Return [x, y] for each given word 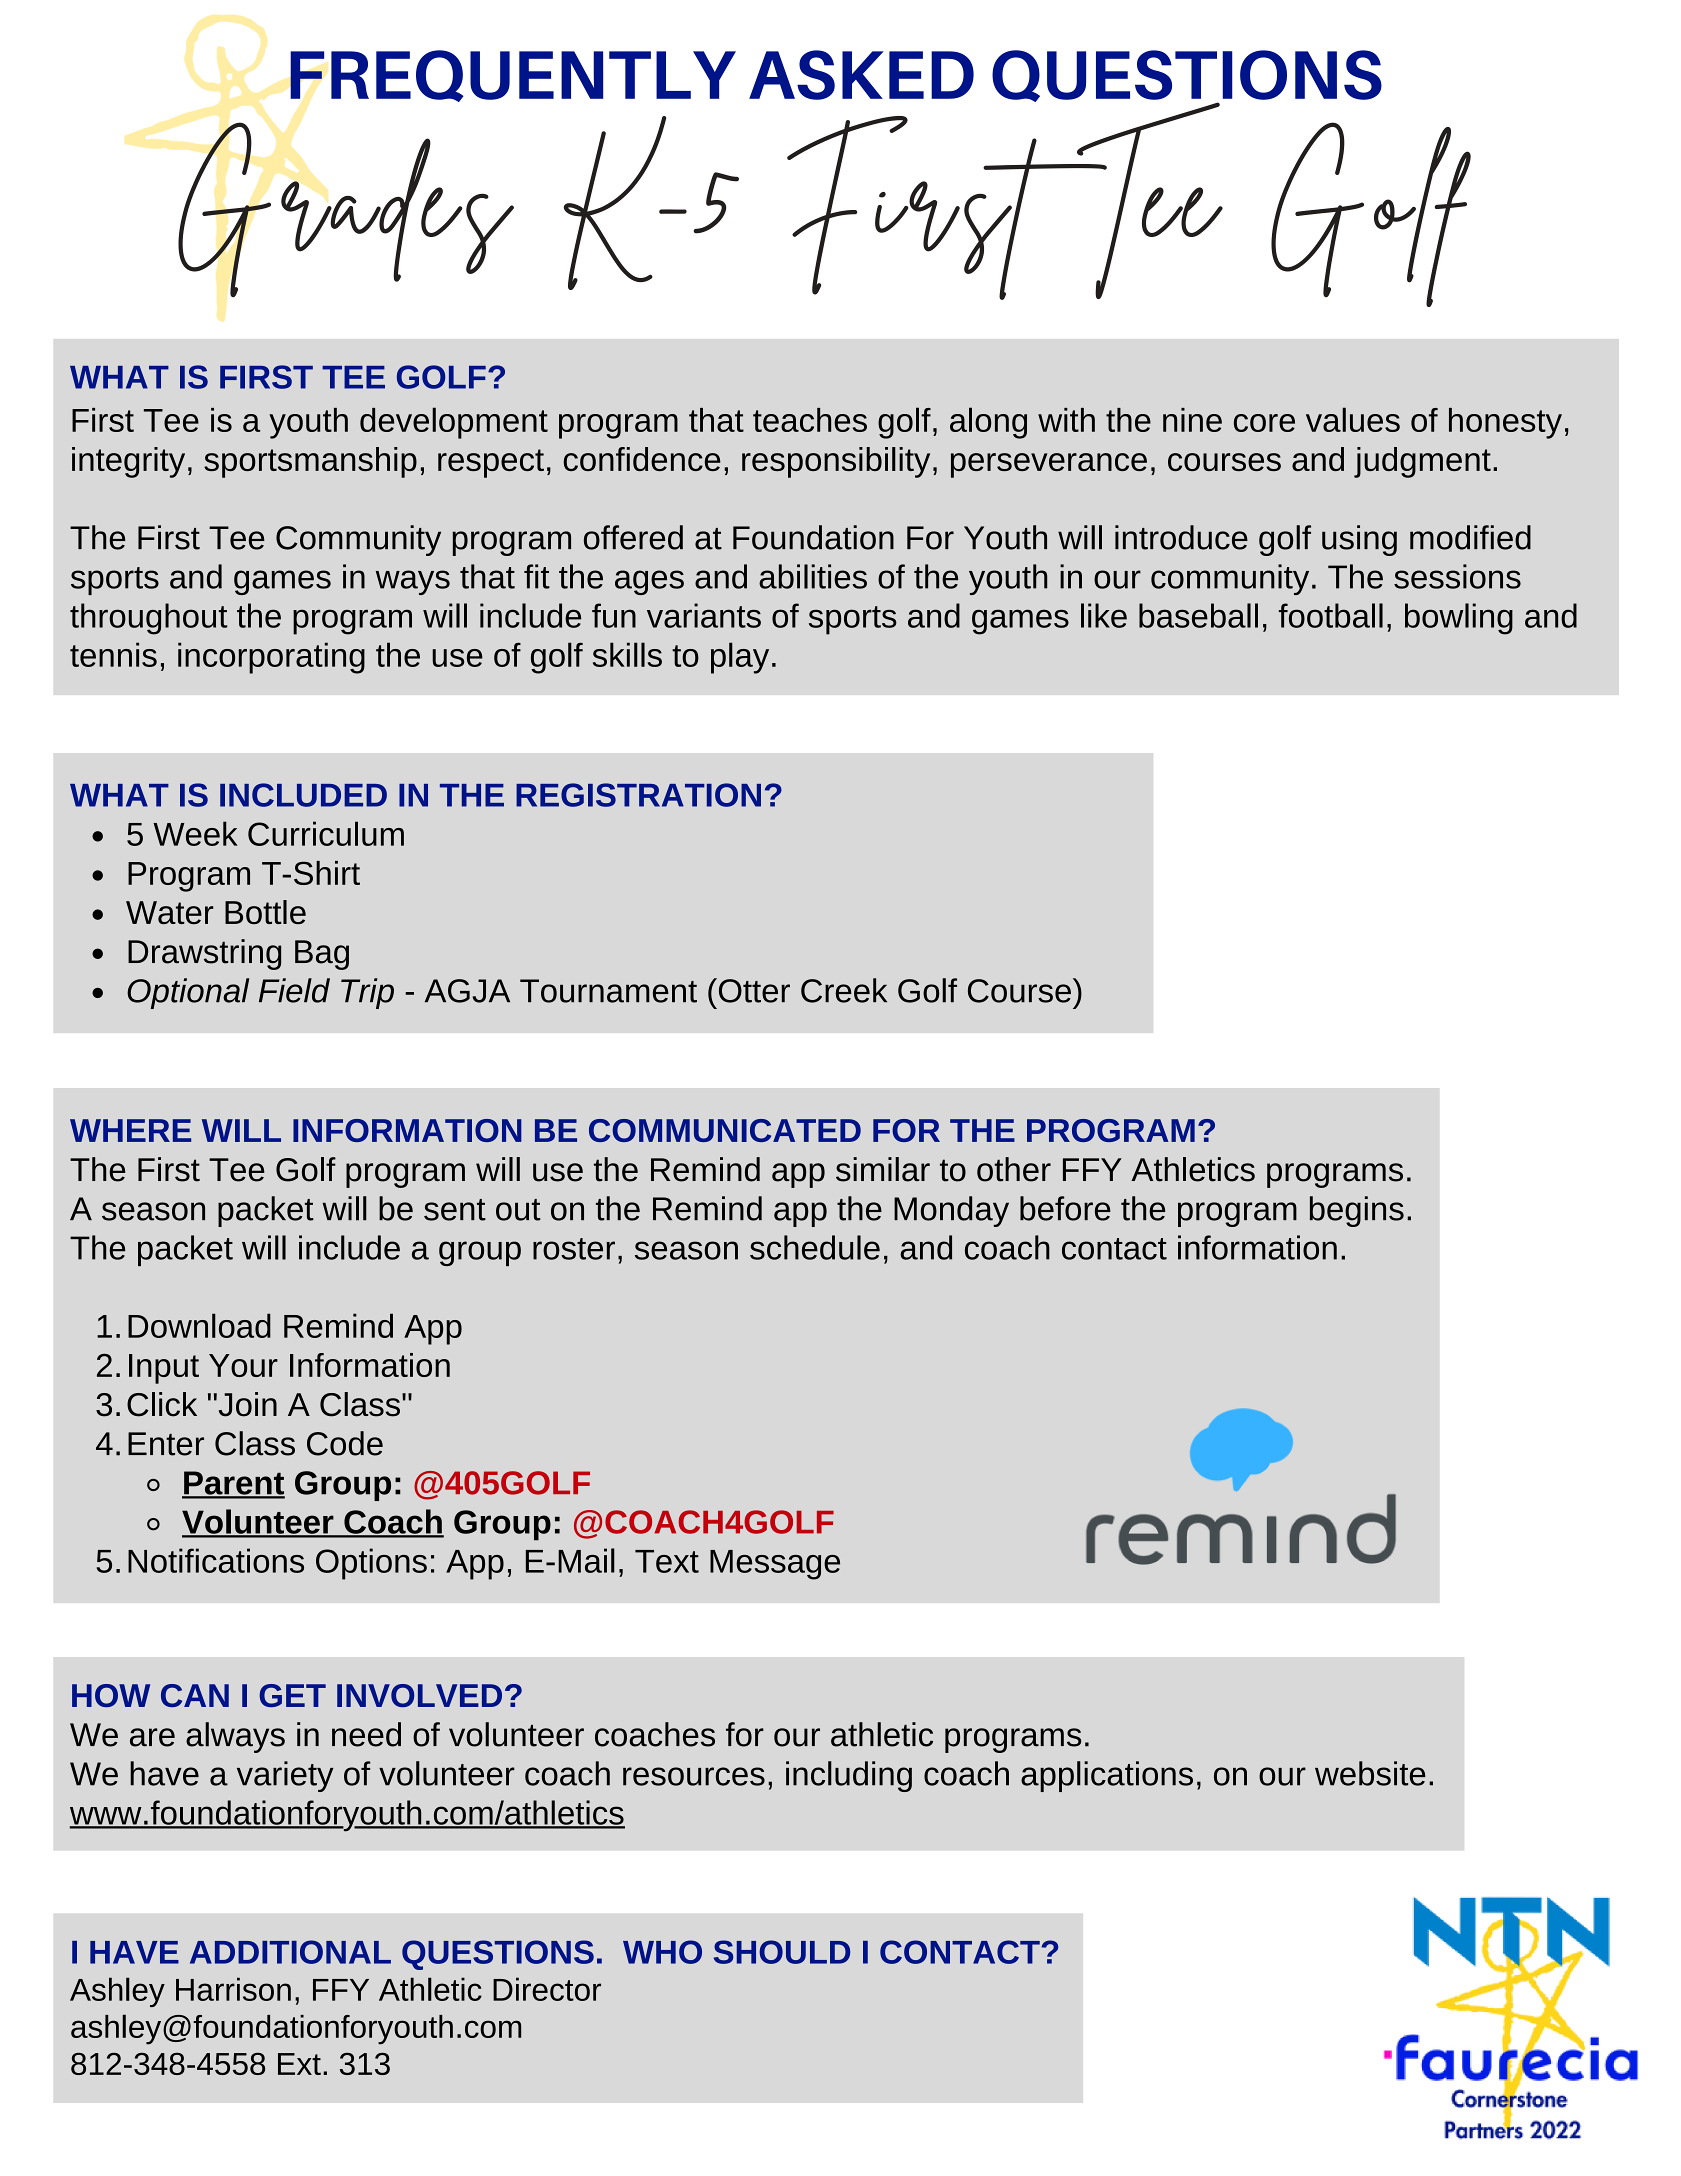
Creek [844, 990]
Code [345, 1443]
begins [1357, 1211]
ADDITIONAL [290, 1952]
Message [775, 1565]
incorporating [271, 658]
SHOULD [782, 1952]
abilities [813, 576]
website [1370, 1773]
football [1331, 615]
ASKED [861, 75]
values [1353, 419]
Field [294, 990]
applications [1107, 1776]
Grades [346, 209]
